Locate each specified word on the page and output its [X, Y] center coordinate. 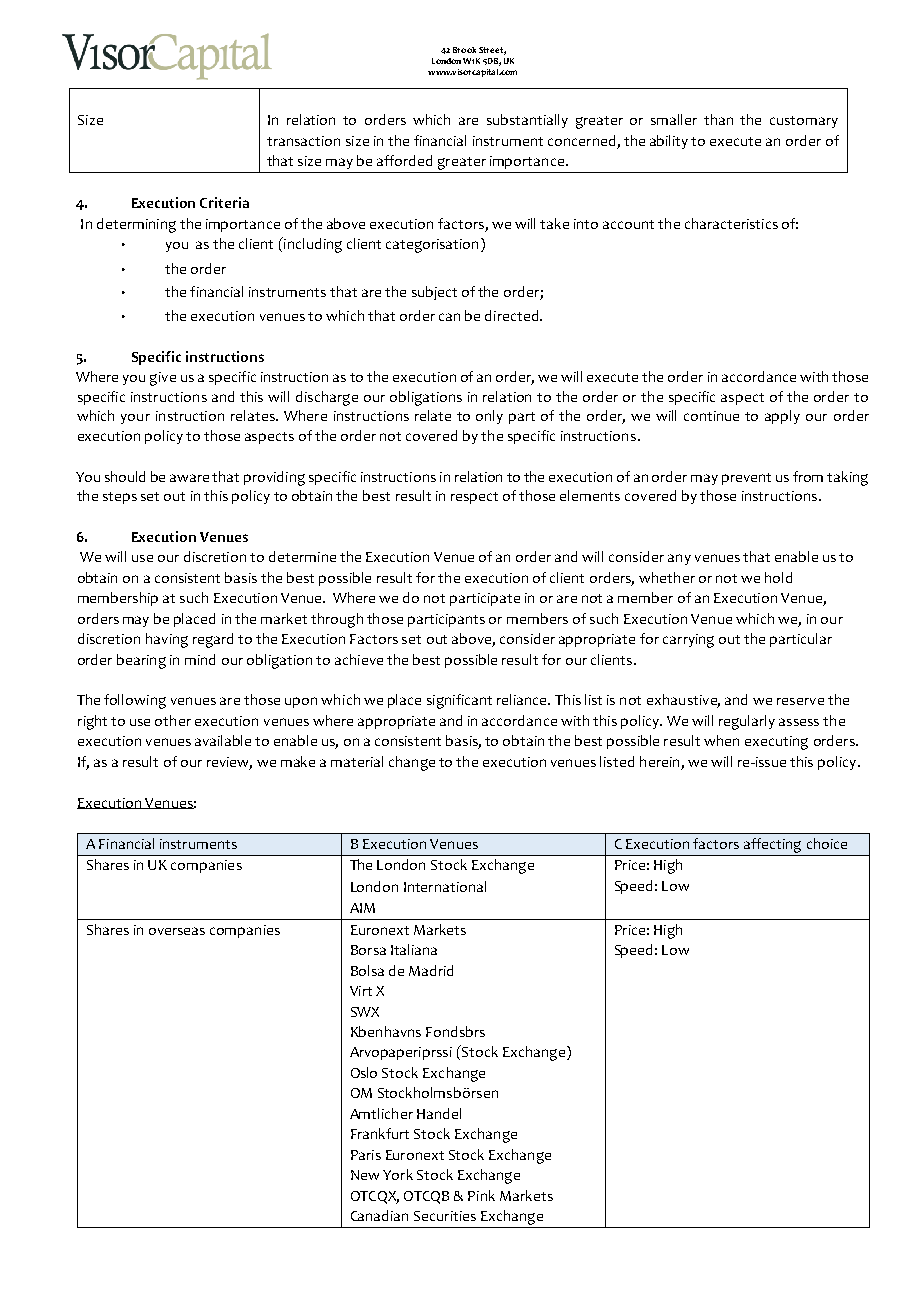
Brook [464, 50]
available [223, 740]
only [489, 417]
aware [189, 478]
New [365, 1175]
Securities [445, 1216]
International [445, 886]
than [718, 119]
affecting [772, 845]
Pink [481, 1195]
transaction [303, 141]
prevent [746, 479]
